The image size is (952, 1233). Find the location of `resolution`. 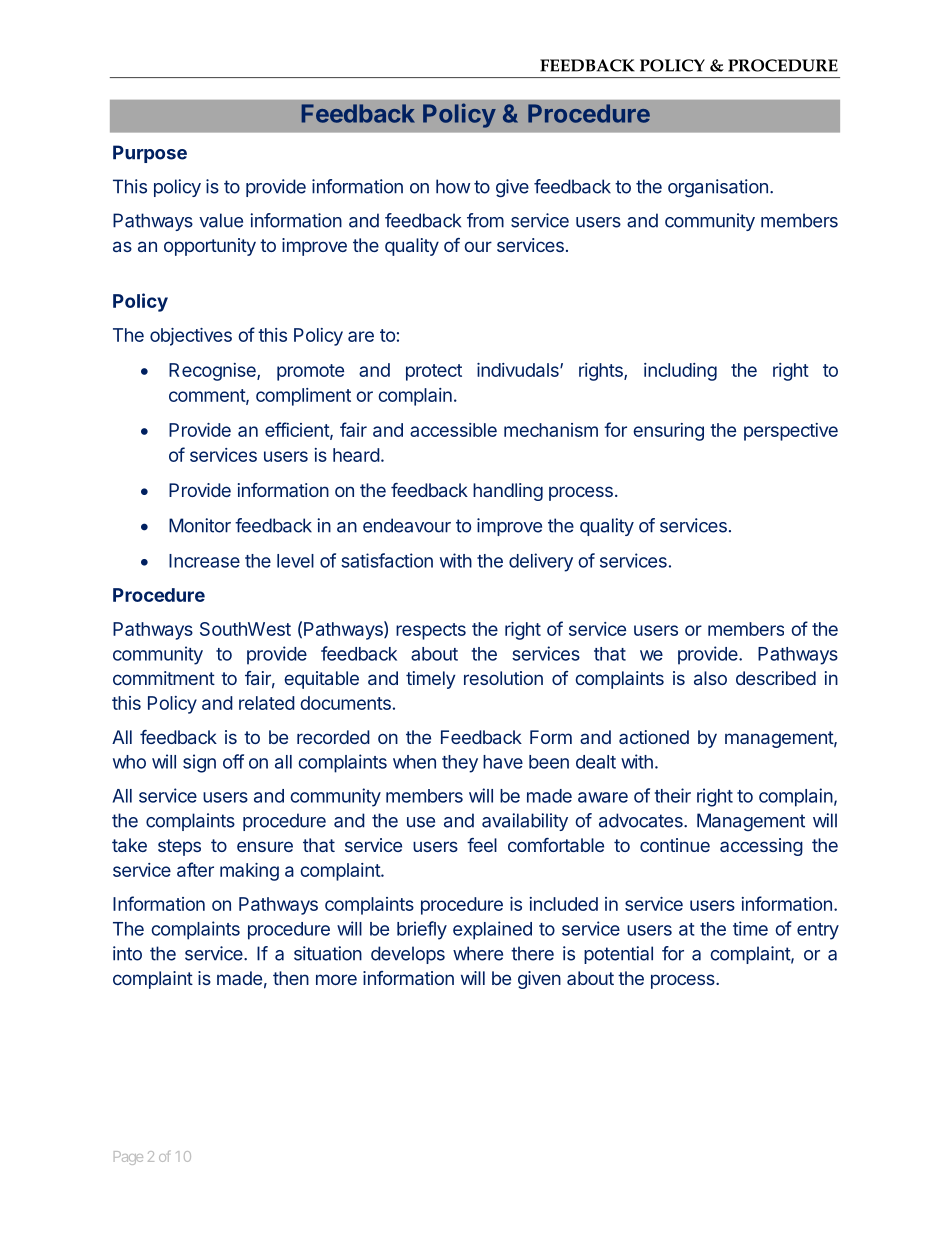

resolution is located at coordinates (503, 678).
